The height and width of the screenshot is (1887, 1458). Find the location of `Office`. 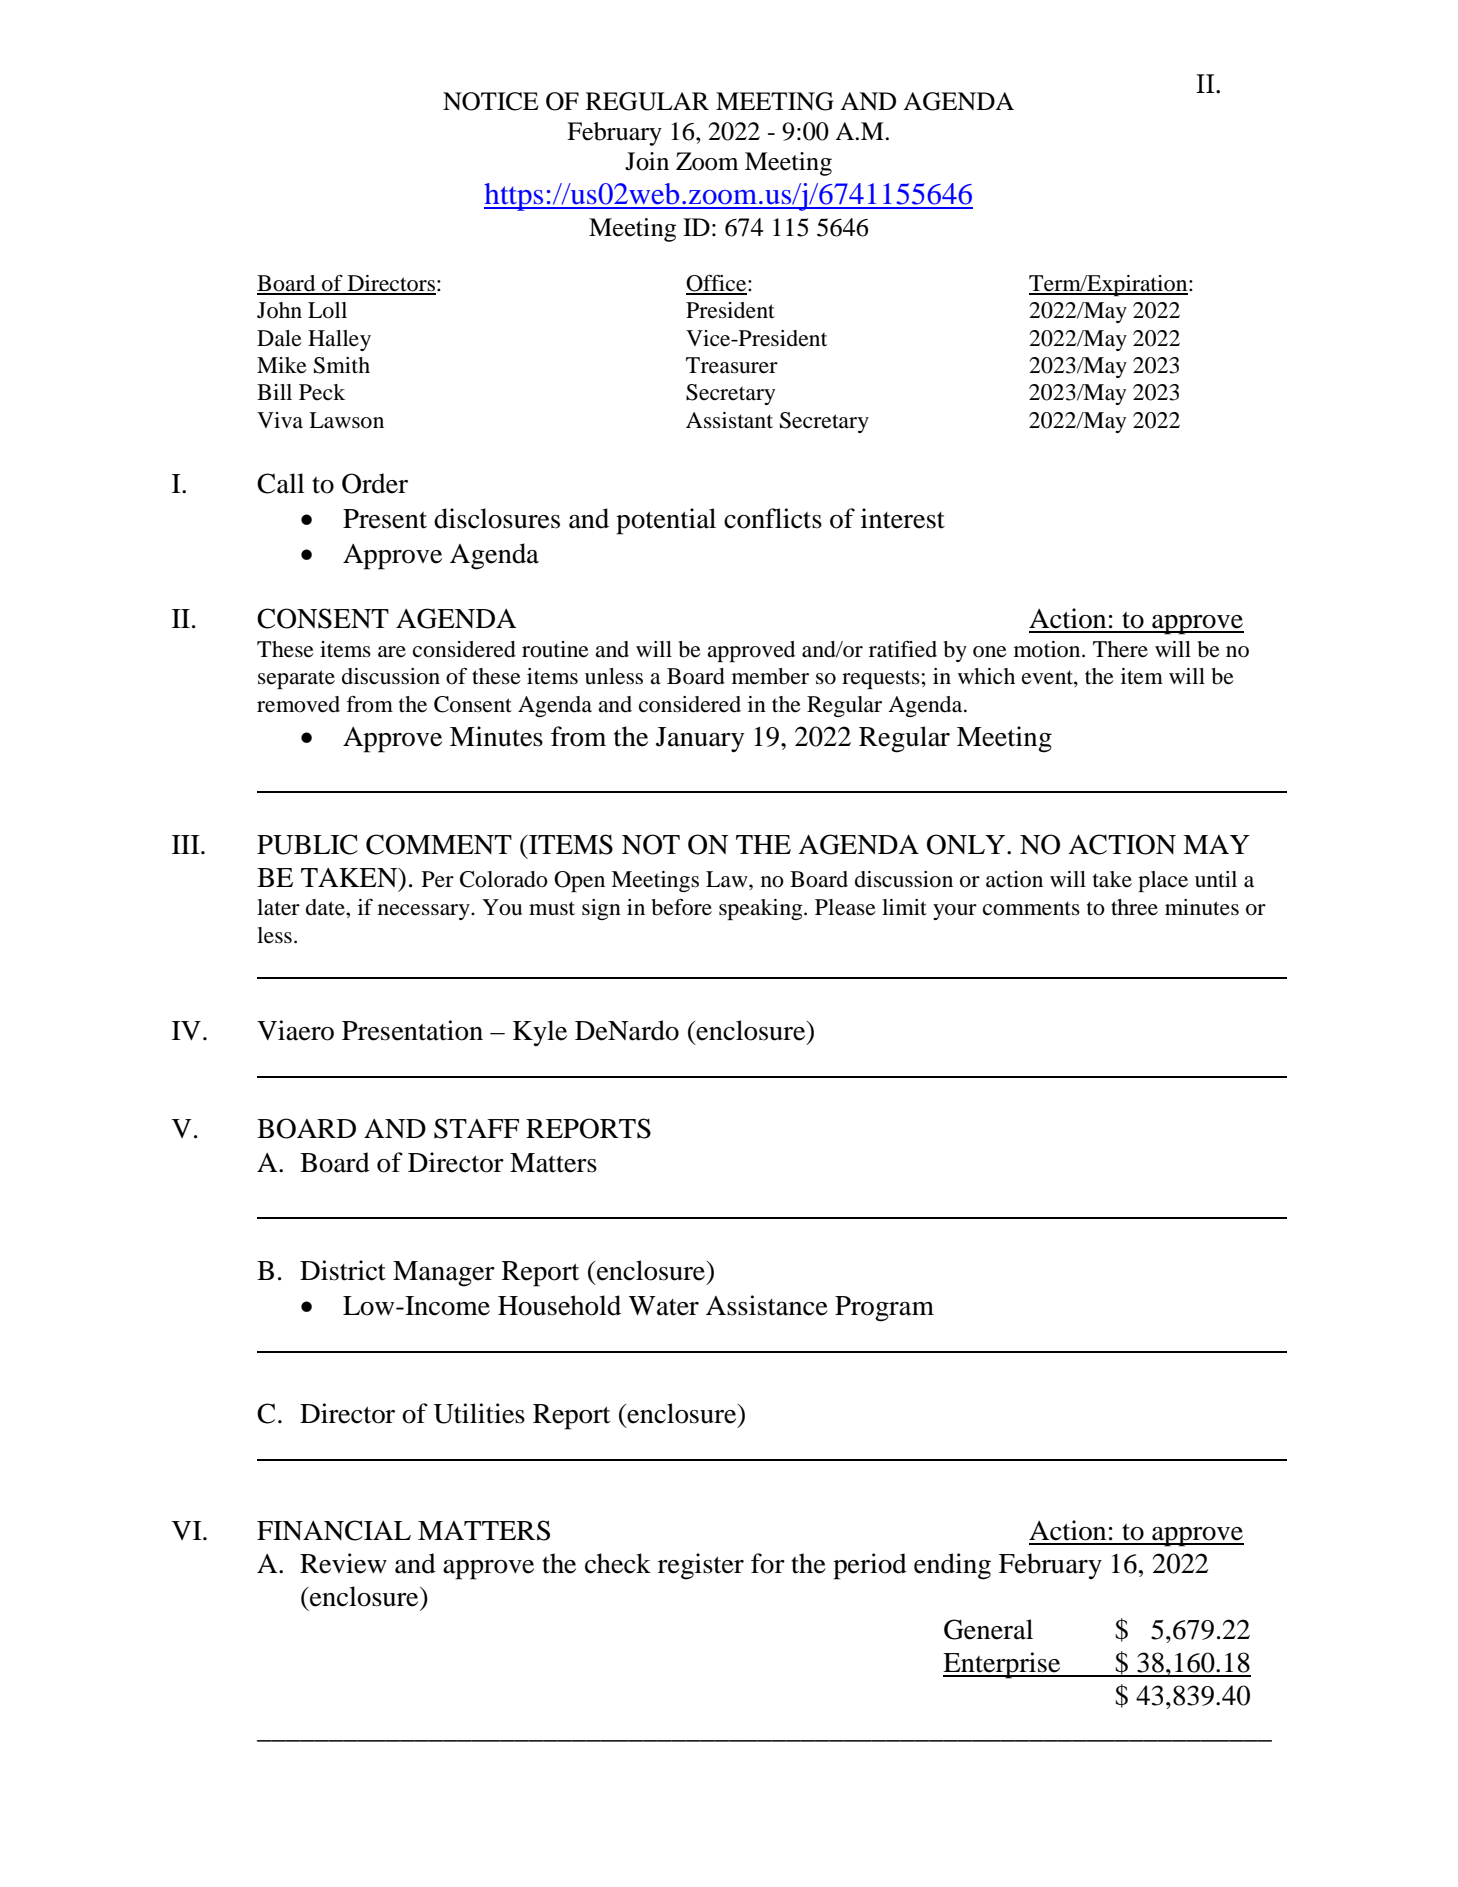

Office is located at coordinates (717, 284).
